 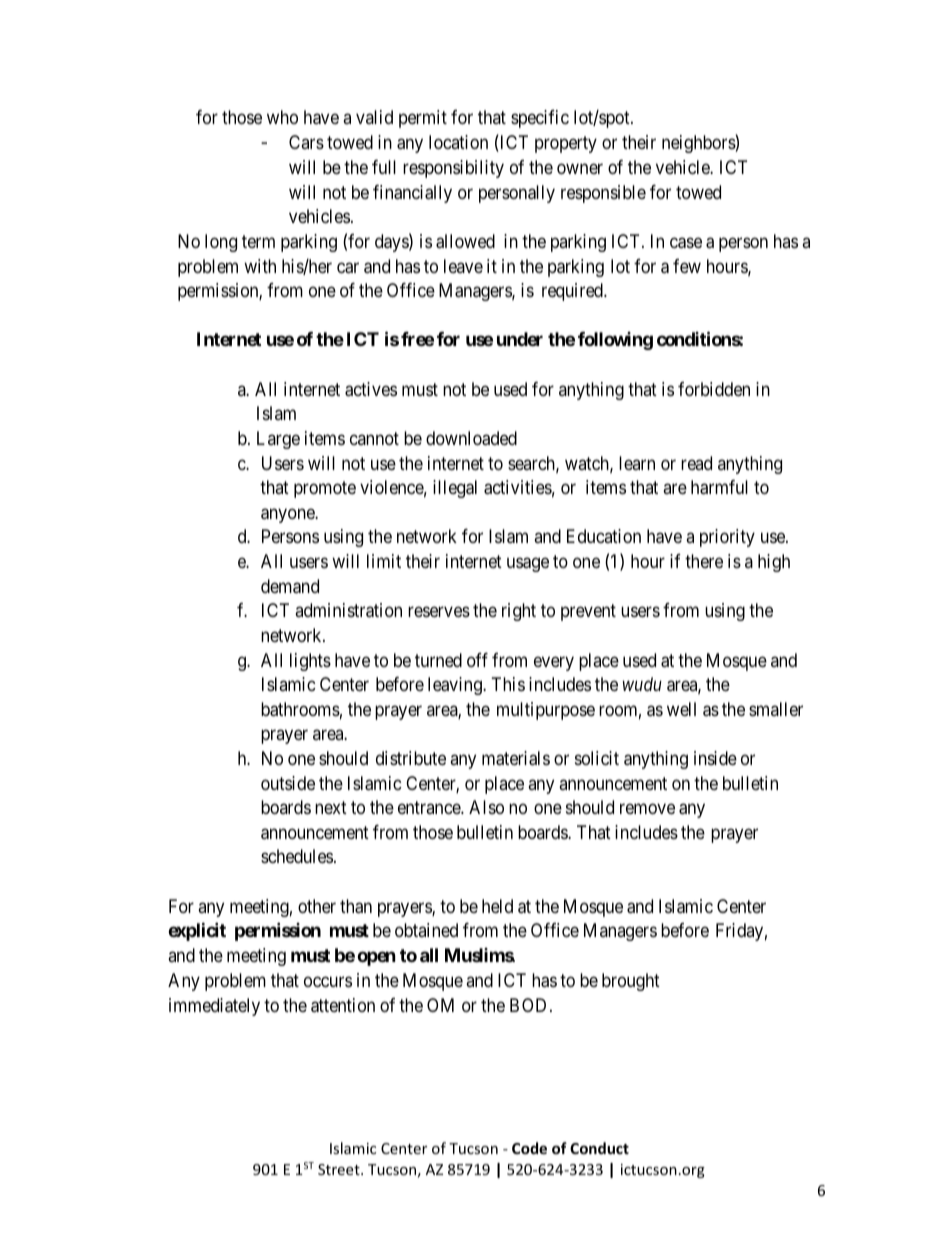 I want to click on schedules, so click(x=297, y=856).
